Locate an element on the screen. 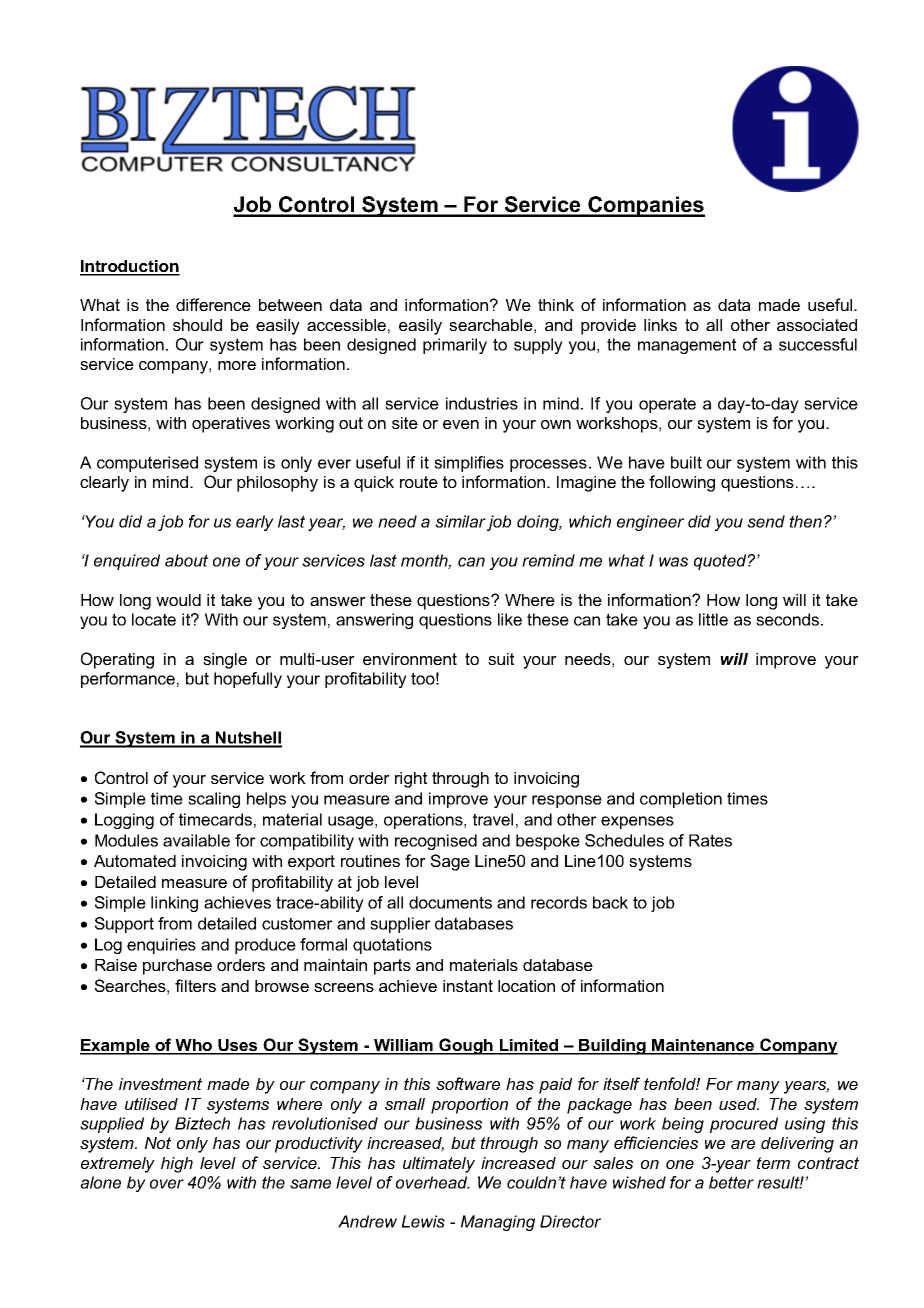 The image size is (924, 1308). Companies is located at coordinates (645, 206).
